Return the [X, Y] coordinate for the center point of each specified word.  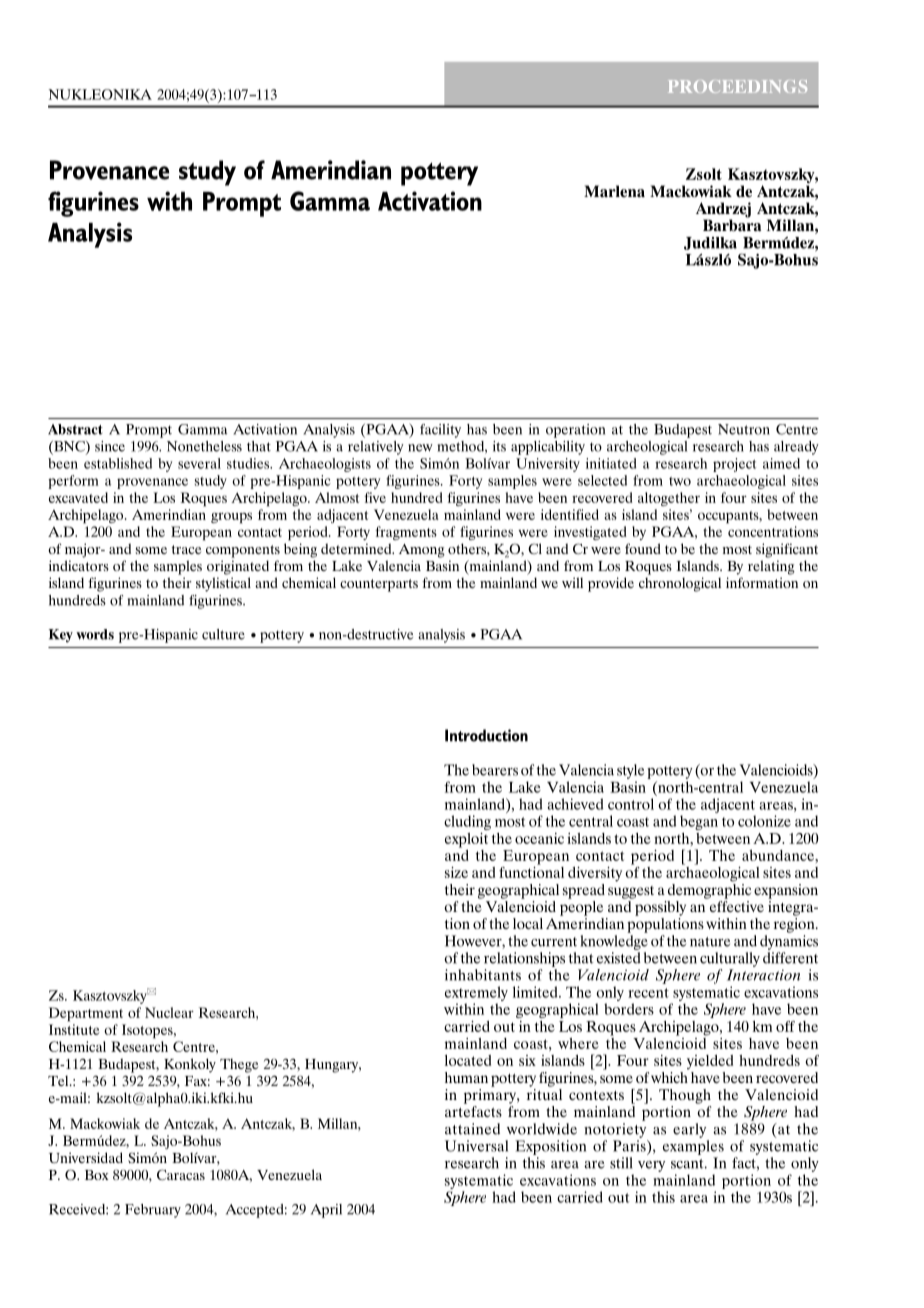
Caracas [181, 1175]
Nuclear [169, 1012]
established [118, 463]
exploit [466, 840]
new [420, 448]
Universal [476, 1146]
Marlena [614, 191]
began [699, 822]
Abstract [75, 429]
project [734, 465]
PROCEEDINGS [737, 86]
